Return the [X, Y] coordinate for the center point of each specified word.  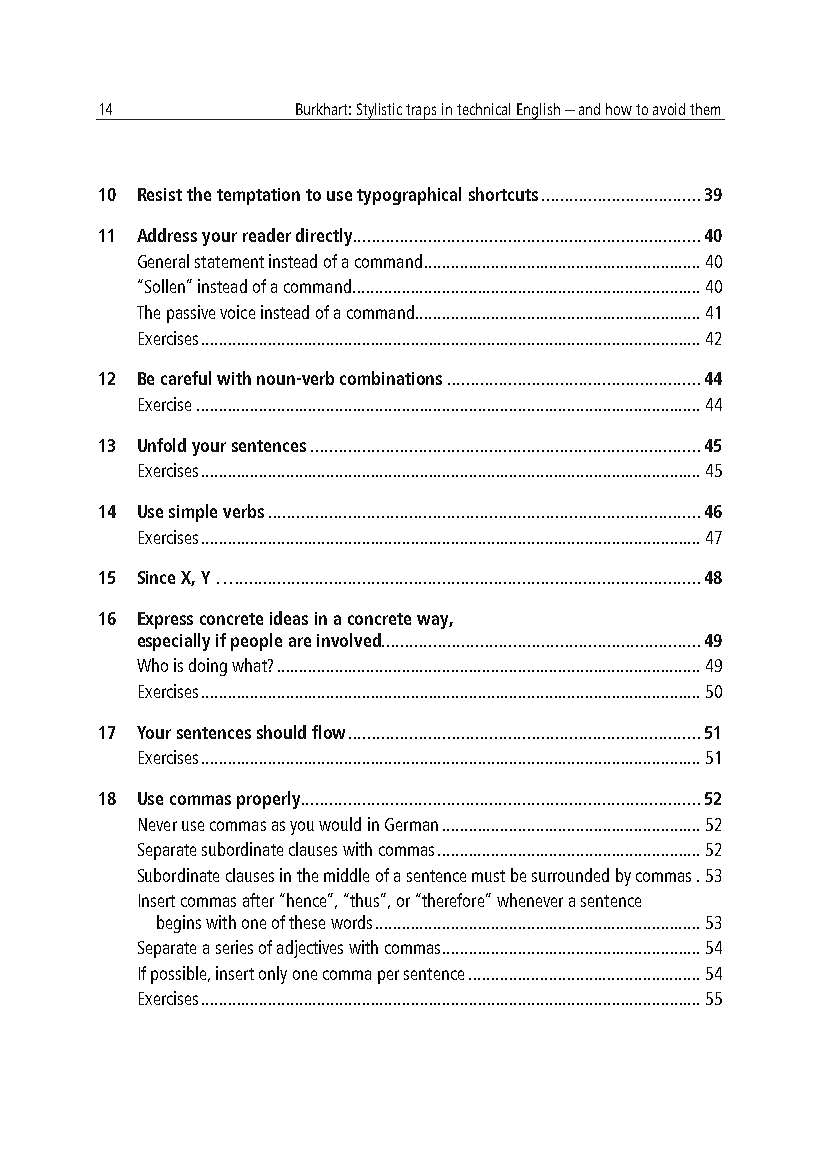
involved [350, 640]
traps [422, 112]
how [619, 109]
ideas [289, 618]
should [281, 732]
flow [328, 732]
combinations [391, 378]
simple [193, 513]
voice [237, 312]
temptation [258, 196]
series [234, 947]
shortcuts [503, 194]
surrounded [570, 875]
